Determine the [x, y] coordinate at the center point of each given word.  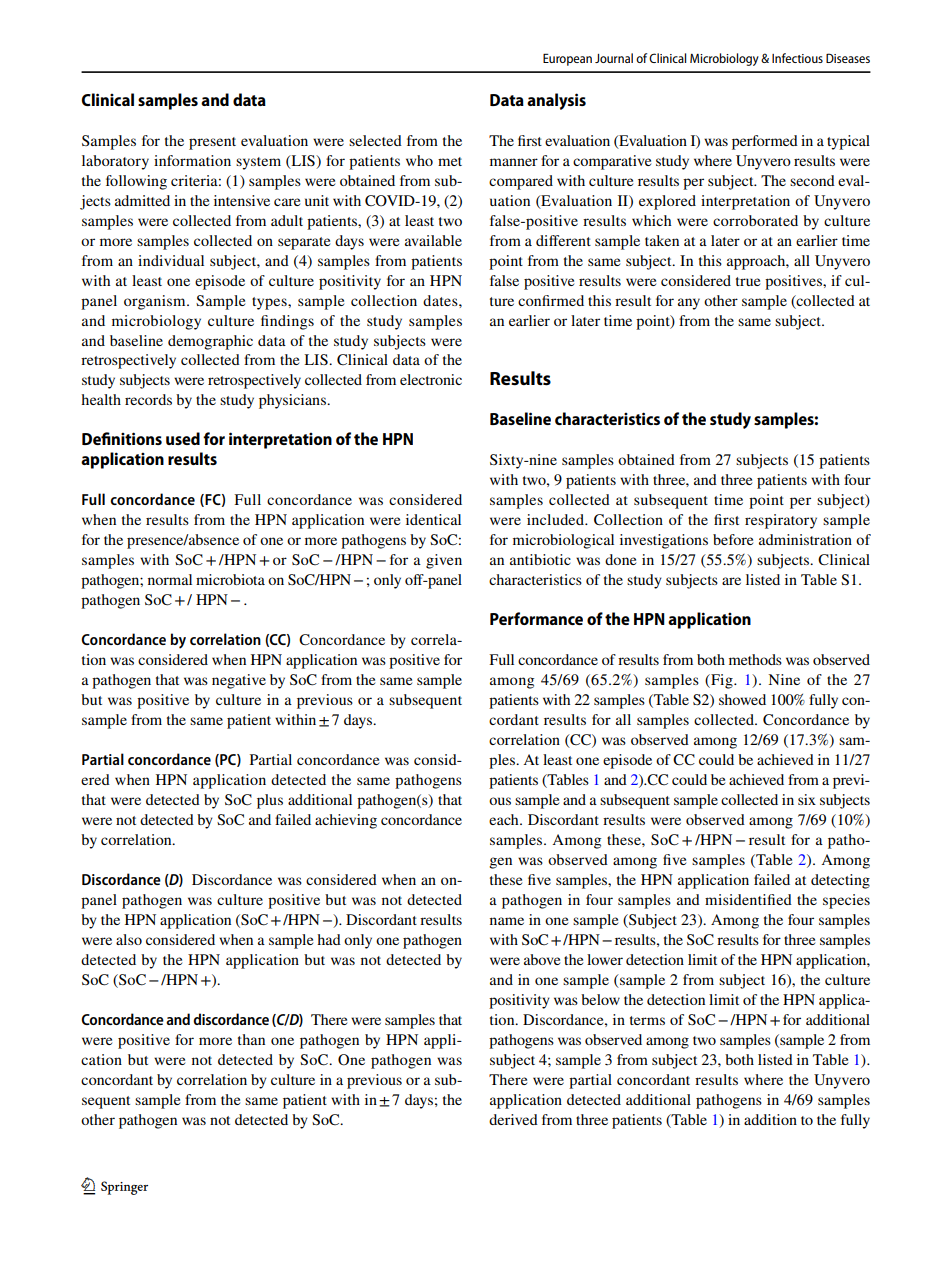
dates [441, 300]
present [212, 143]
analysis [556, 101]
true [748, 281]
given [444, 561]
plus [270, 801]
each [505, 819]
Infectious [797, 58]
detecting [840, 881]
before [733, 539]
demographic [210, 342]
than [251, 1039]
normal [170, 579]
